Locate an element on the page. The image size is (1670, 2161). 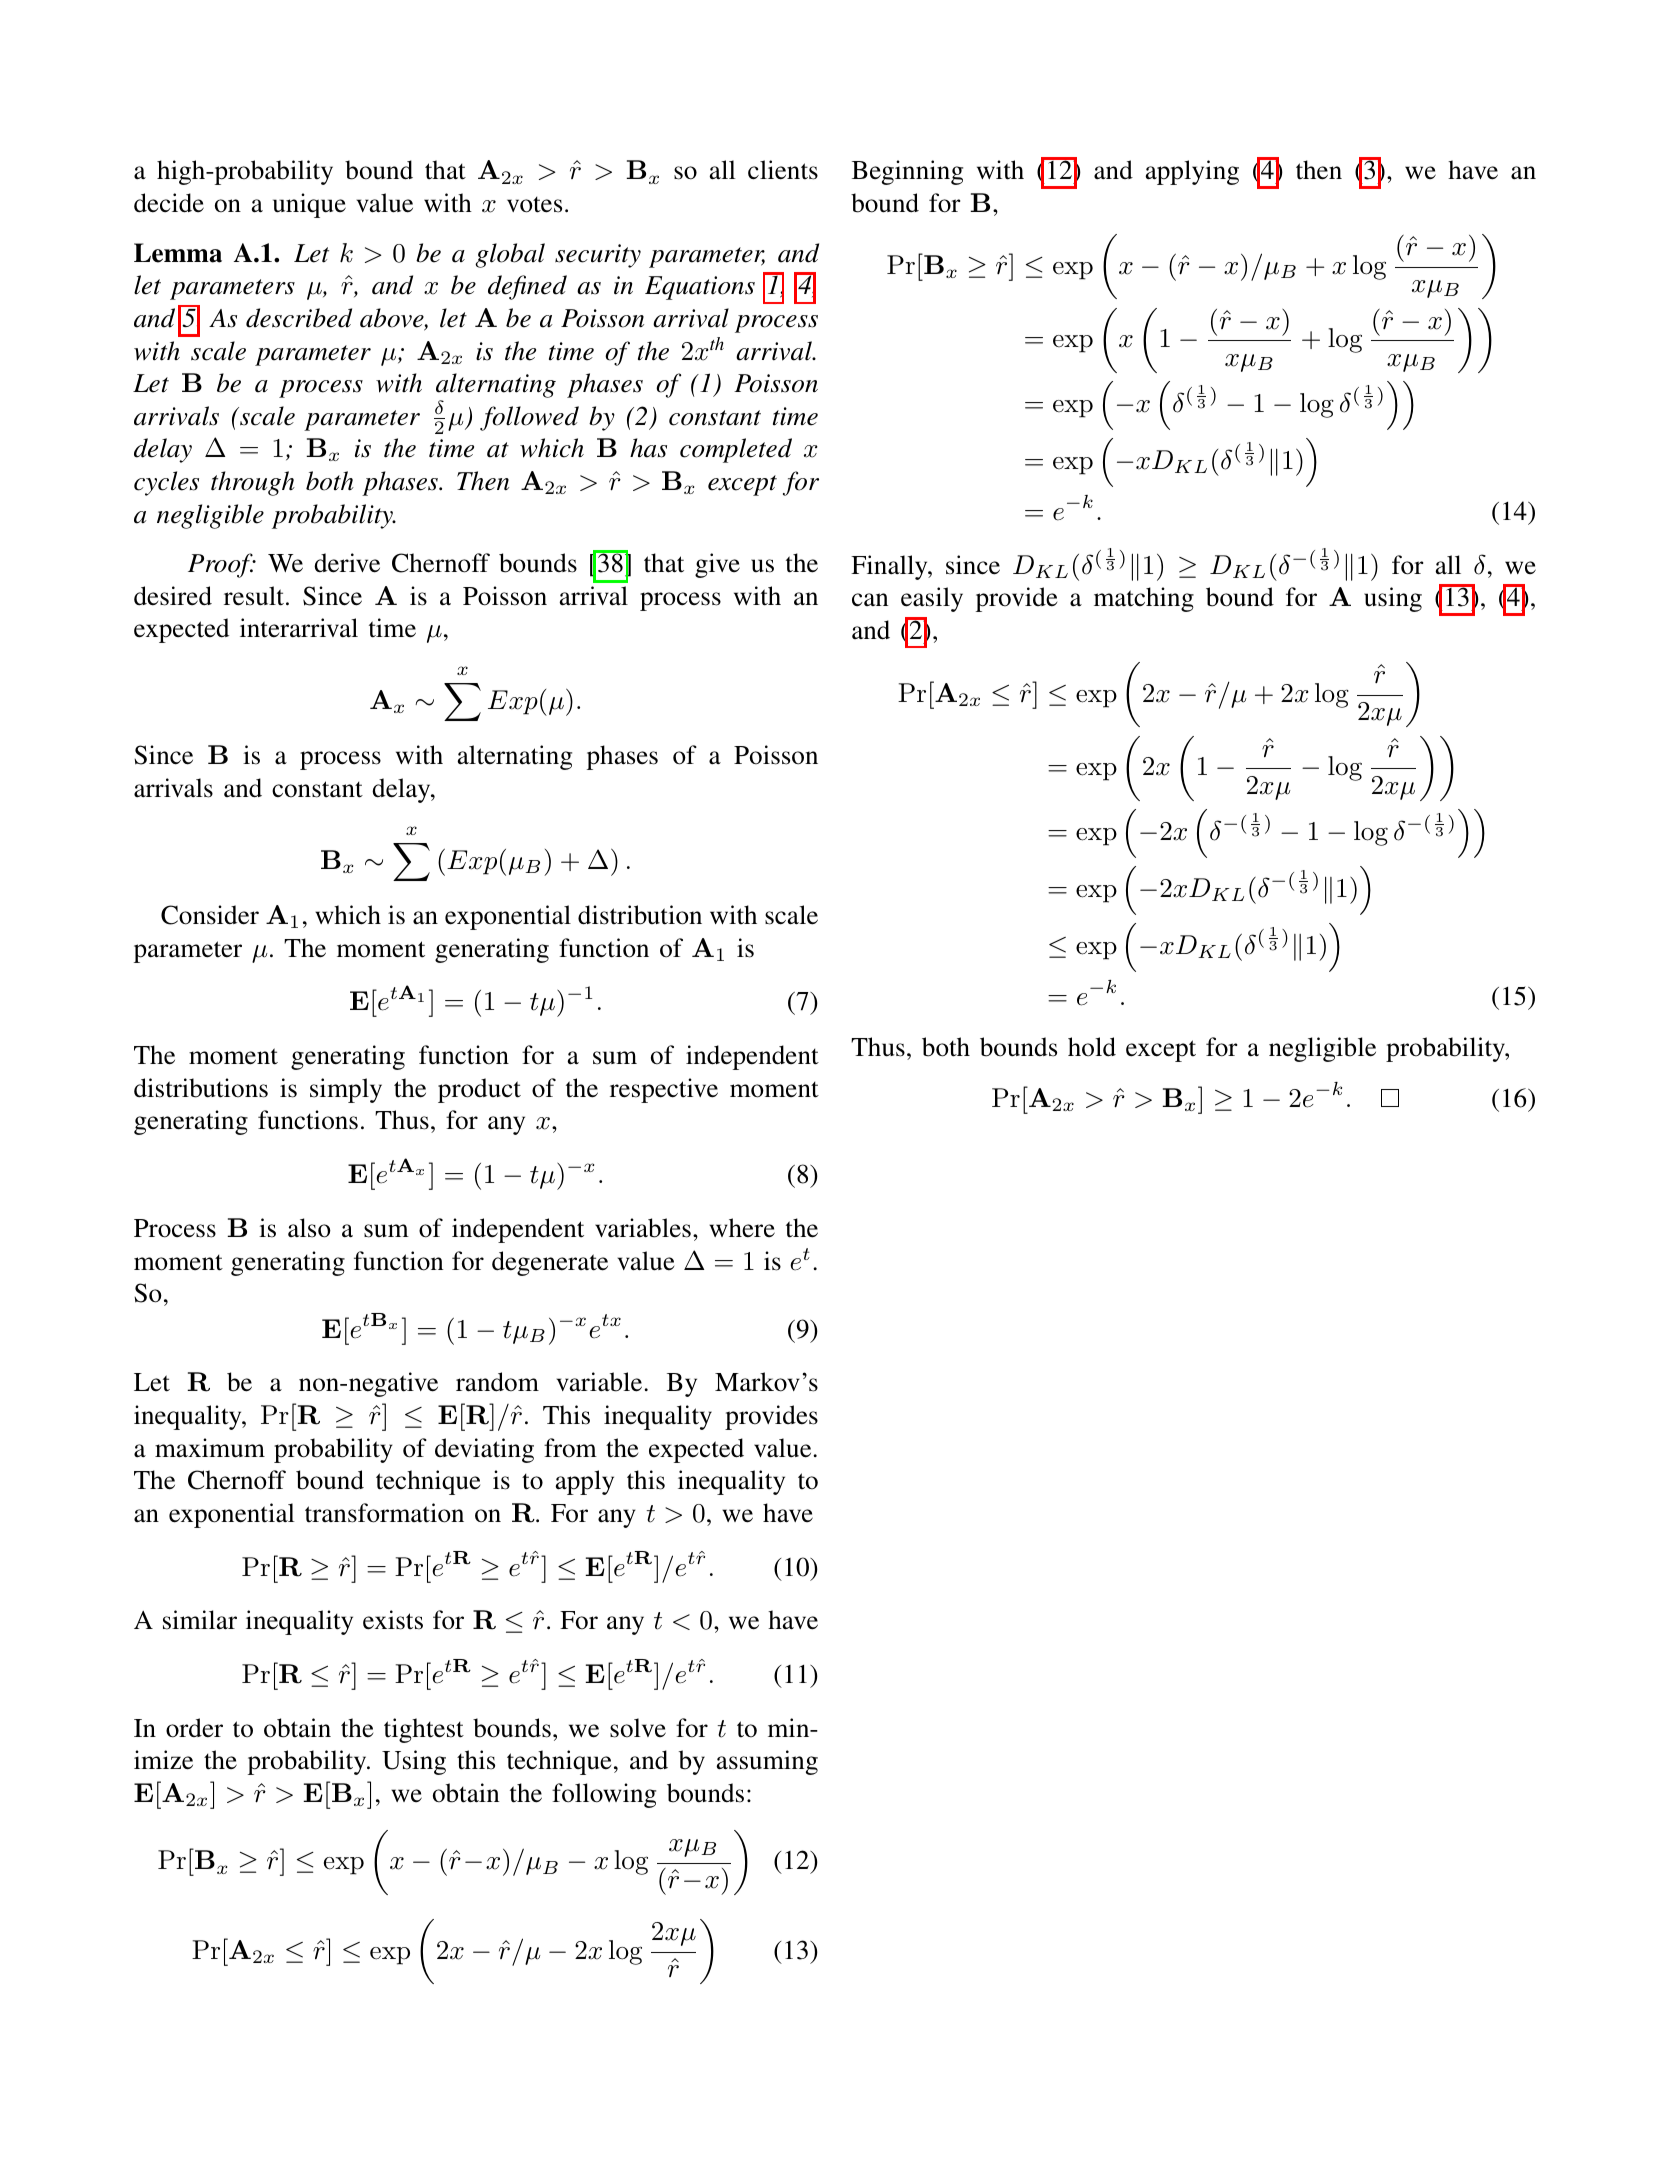
where is located at coordinates (742, 1228).
